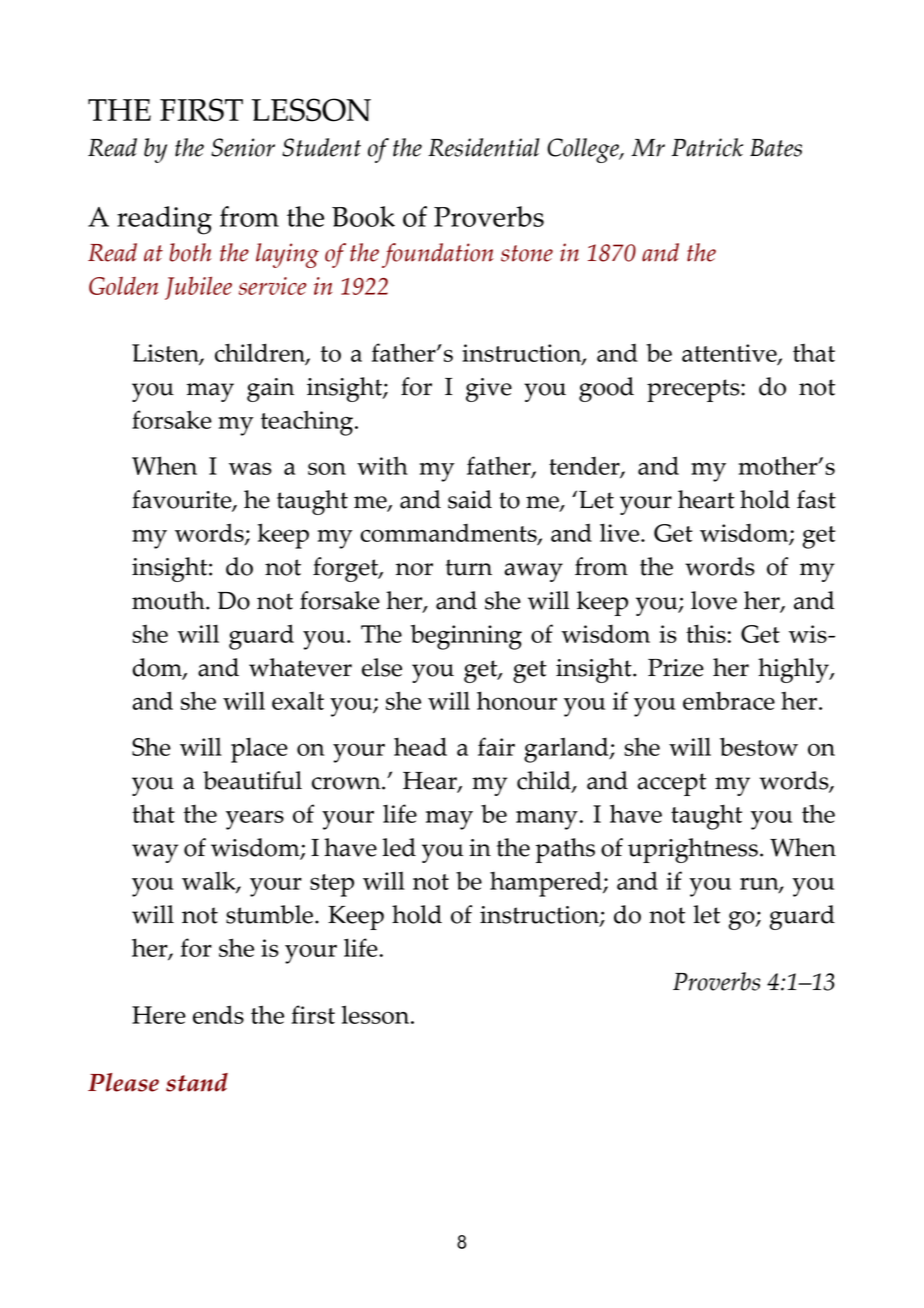 The height and width of the screenshot is (1308, 924). I want to click on said, so click(470, 499).
